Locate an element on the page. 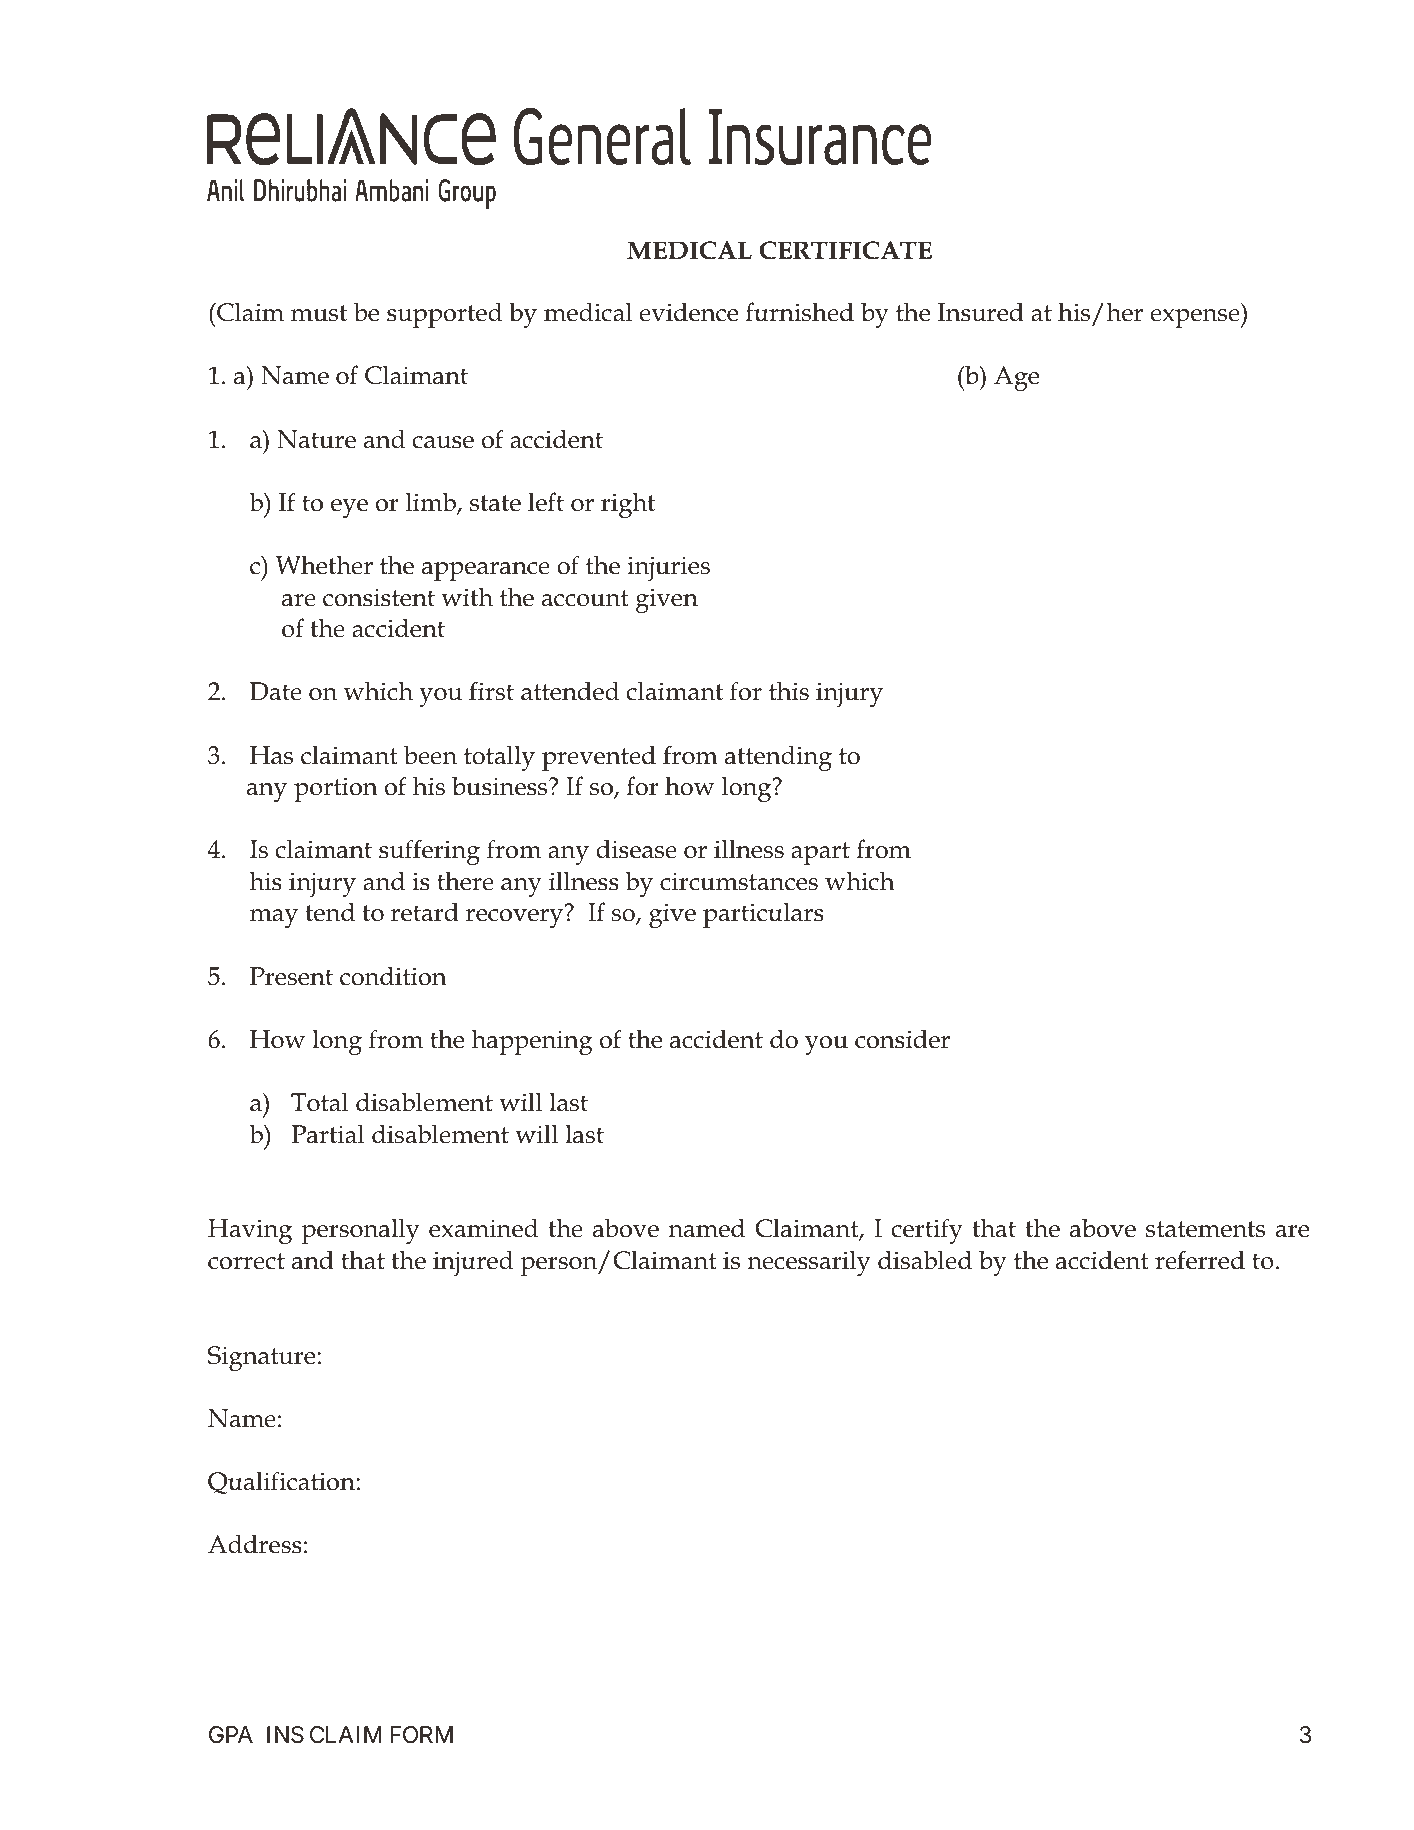 The width and height of the image is (1414, 1830). FORM is located at coordinates (421, 1735).
